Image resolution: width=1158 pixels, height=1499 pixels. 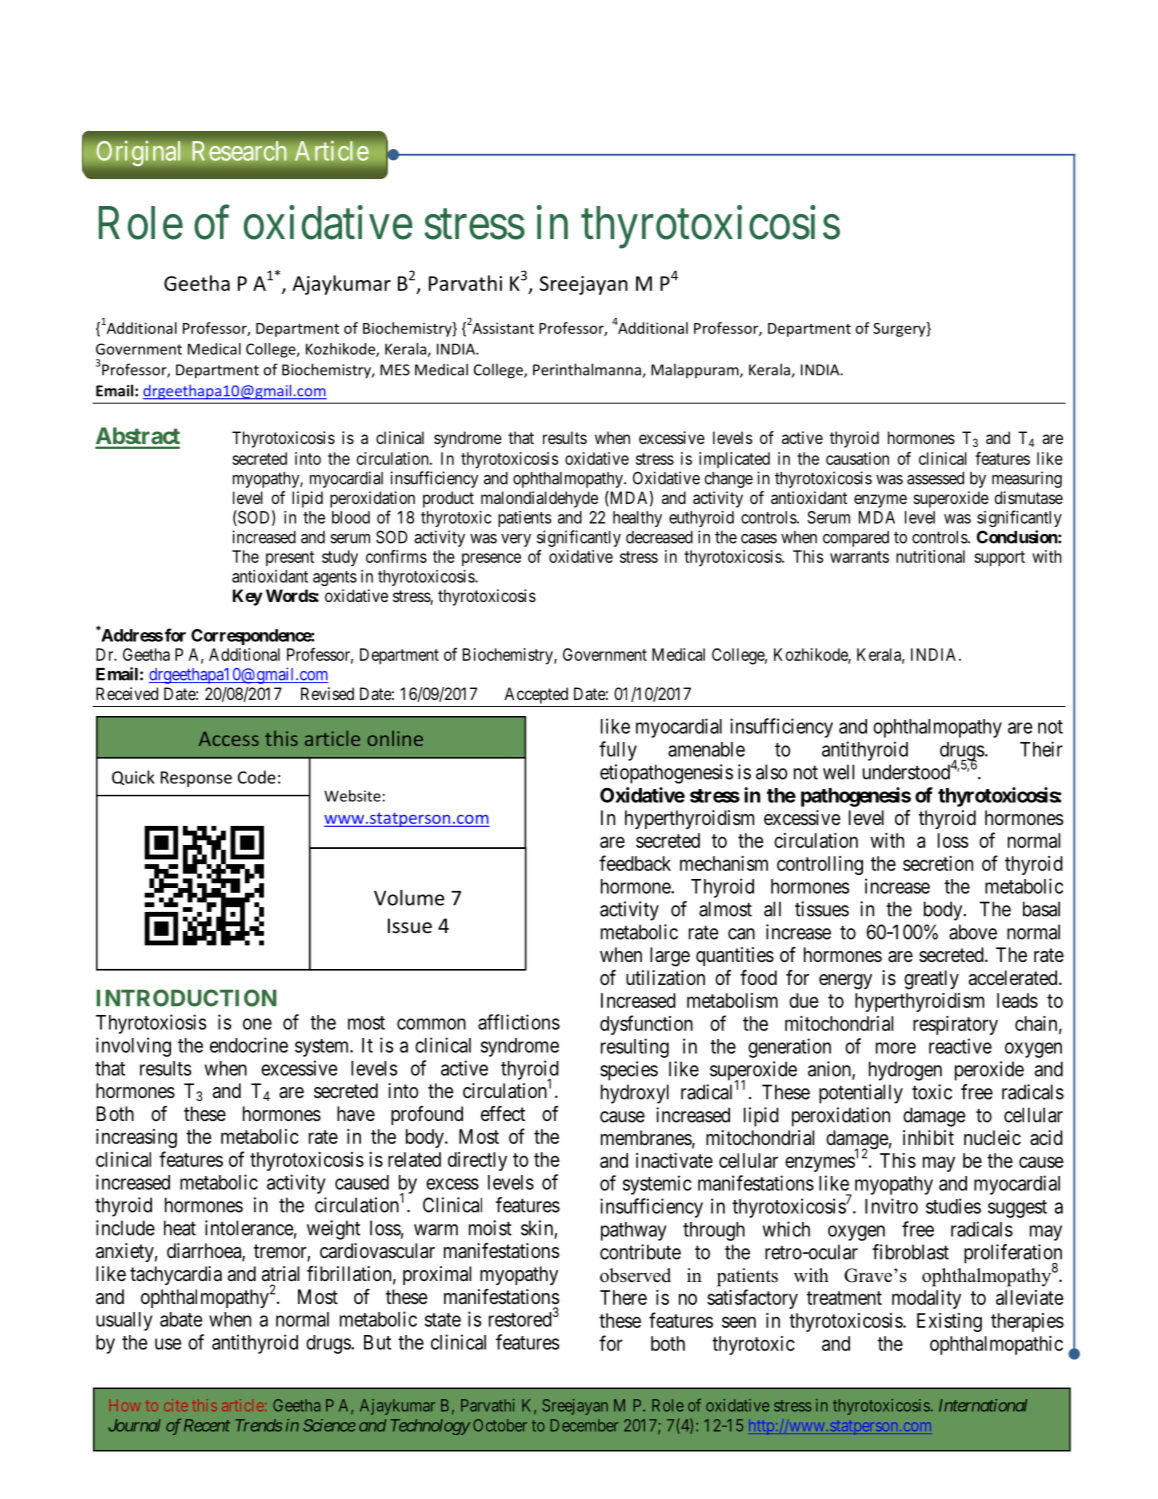 I want to click on causation, so click(x=857, y=458).
